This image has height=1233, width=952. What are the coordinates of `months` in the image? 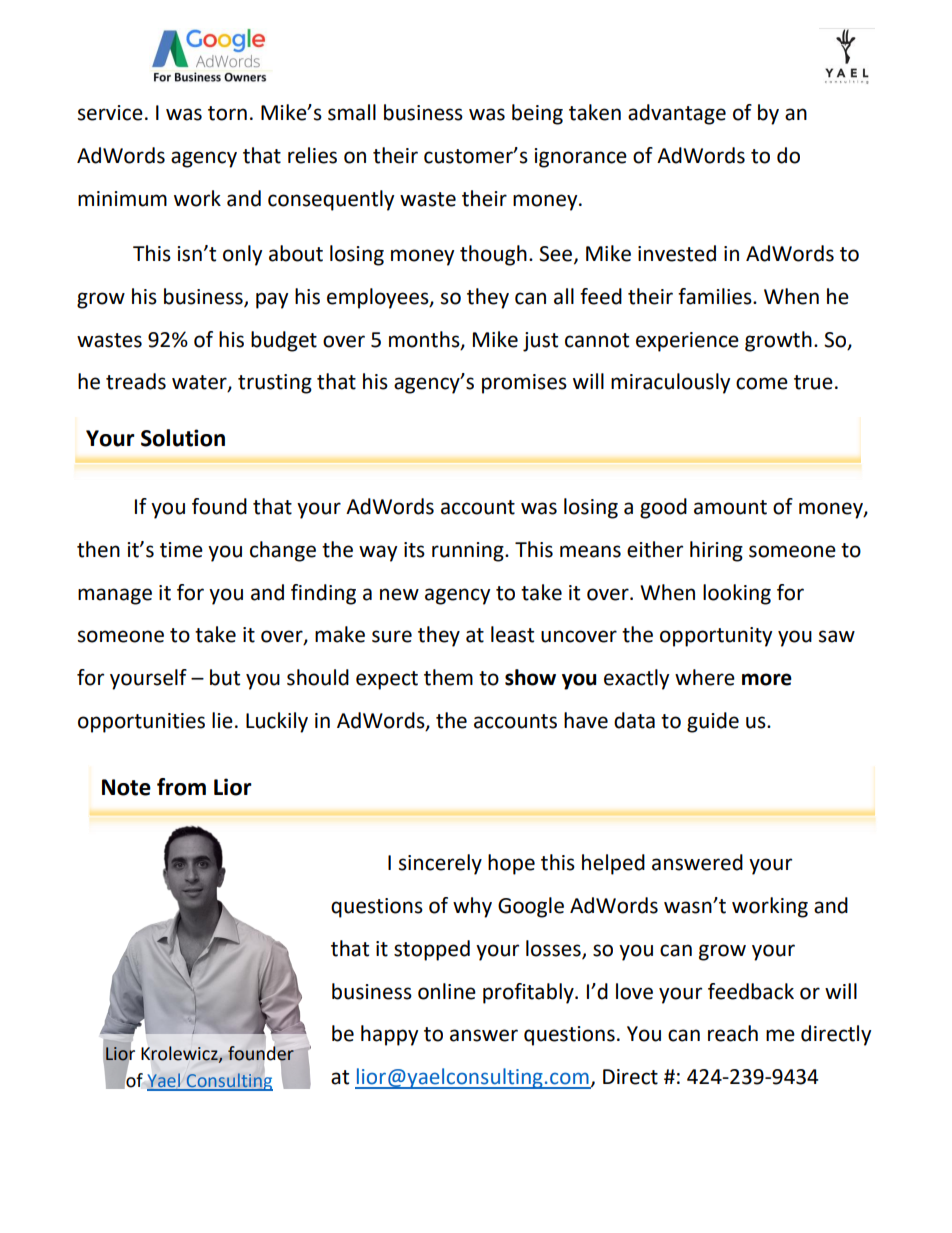 It's located at (425, 340).
